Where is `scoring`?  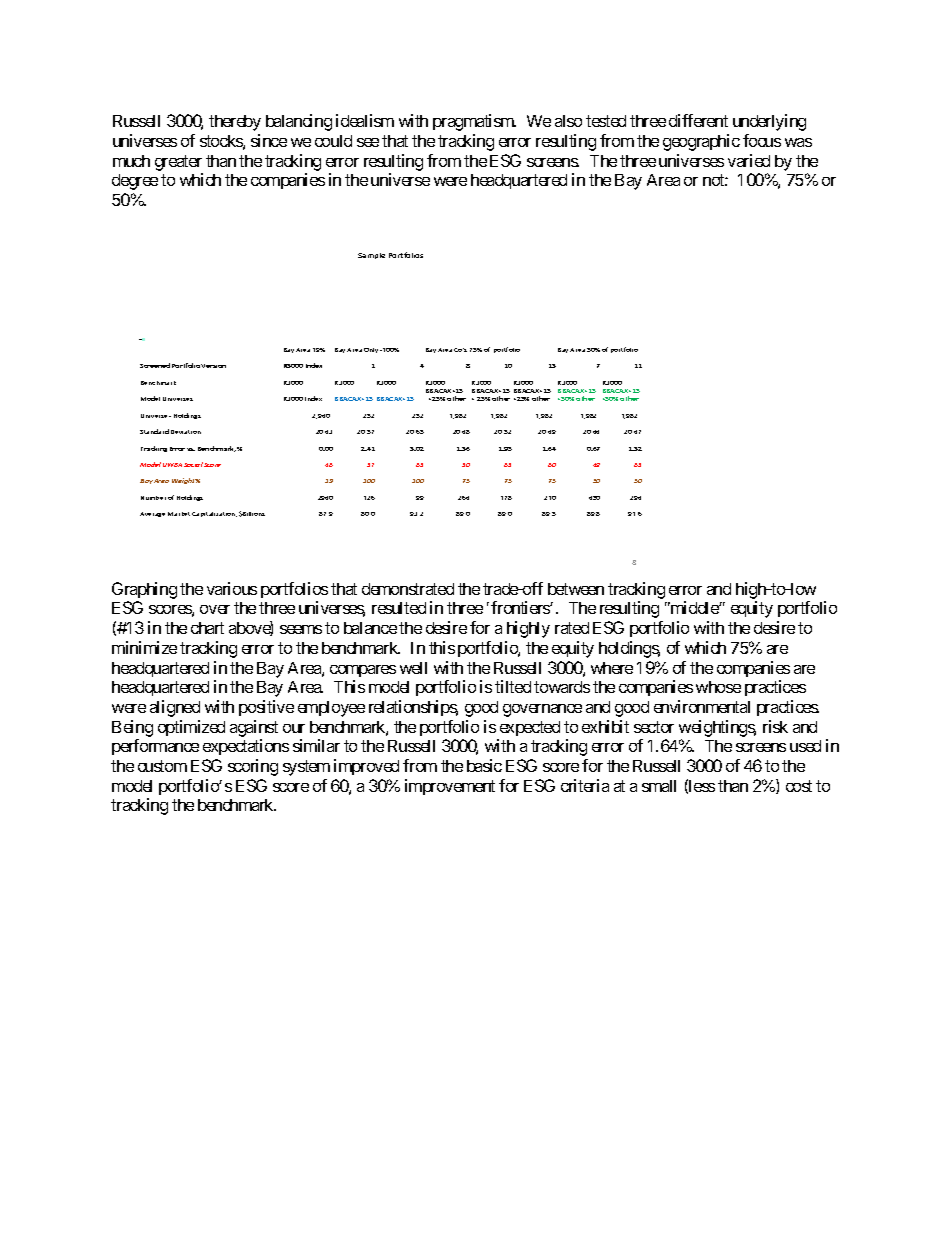
scoring is located at coordinates (253, 767).
